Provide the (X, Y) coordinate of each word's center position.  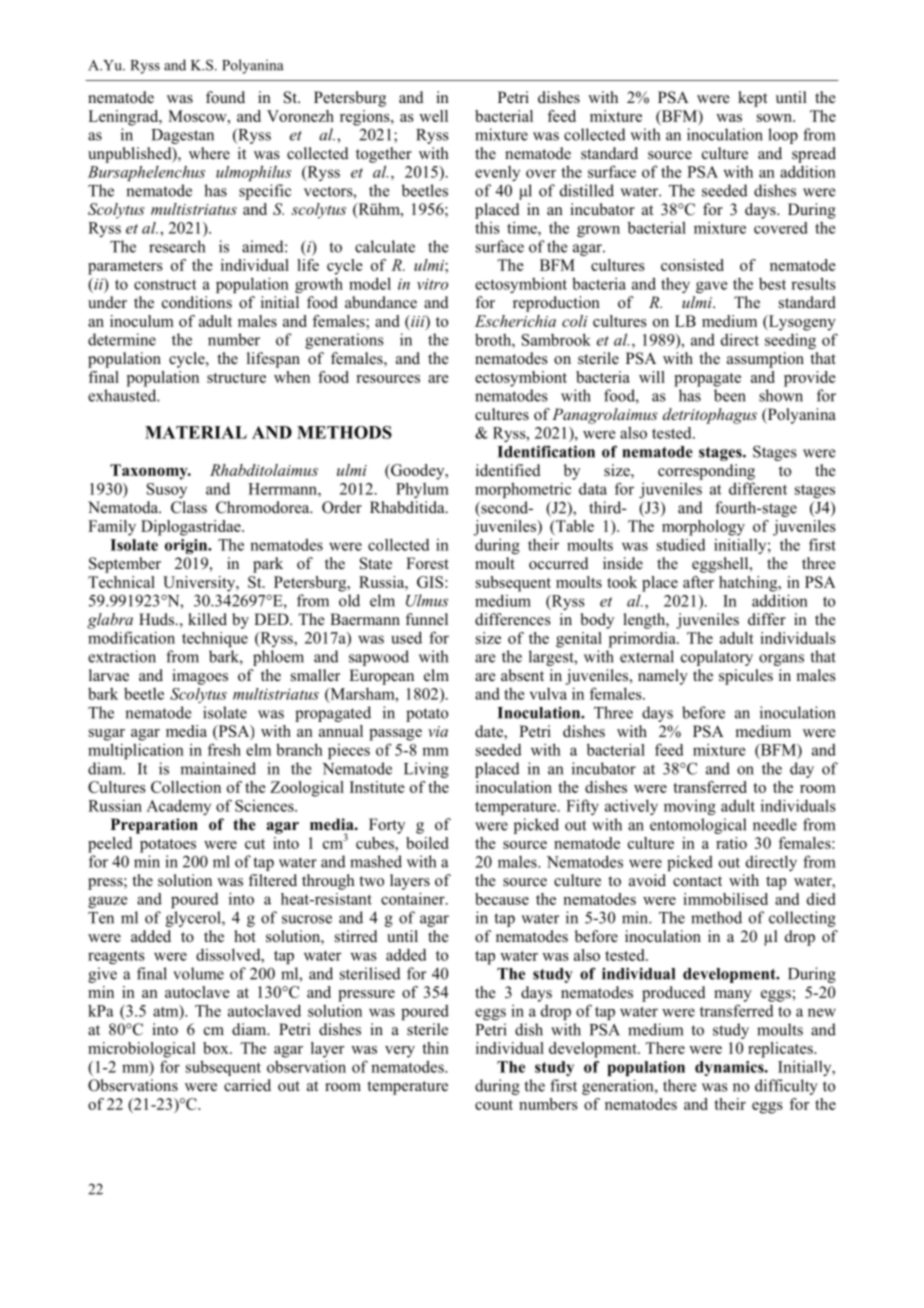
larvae (109, 675)
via (438, 731)
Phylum (422, 490)
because (502, 899)
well (433, 116)
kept (752, 99)
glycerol (194, 919)
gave (712, 287)
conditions (197, 302)
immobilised (725, 899)
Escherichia (515, 321)
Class (189, 507)
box (217, 1048)
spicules (746, 677)
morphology (703, 528)
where (209, 153)
